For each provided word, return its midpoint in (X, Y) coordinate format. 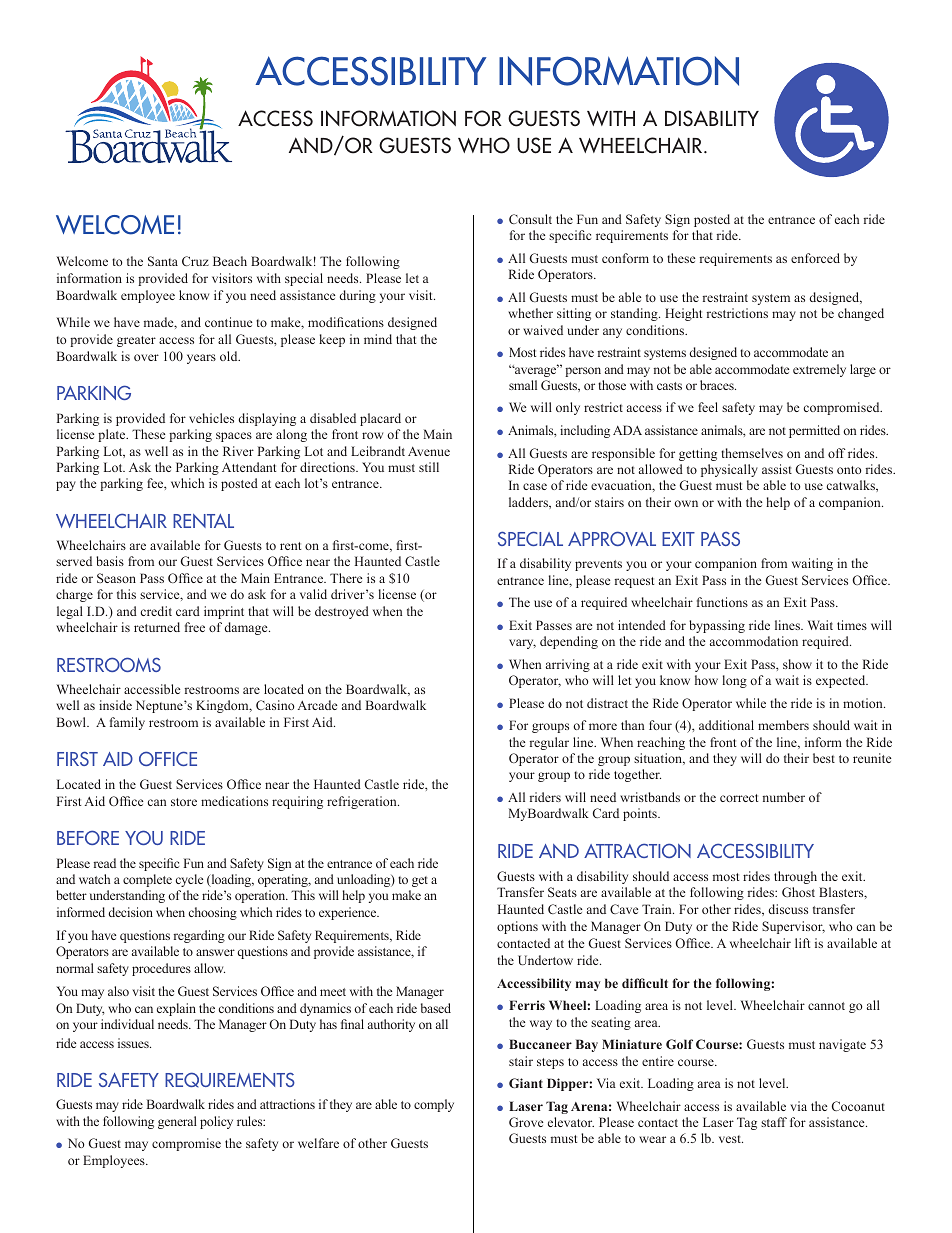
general (177, 1122)
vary (522, 644)
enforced (815, 258)
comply (434, 1105)
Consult (530, 219)
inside (115, 705)
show (797, 664)
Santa (163, 261)
